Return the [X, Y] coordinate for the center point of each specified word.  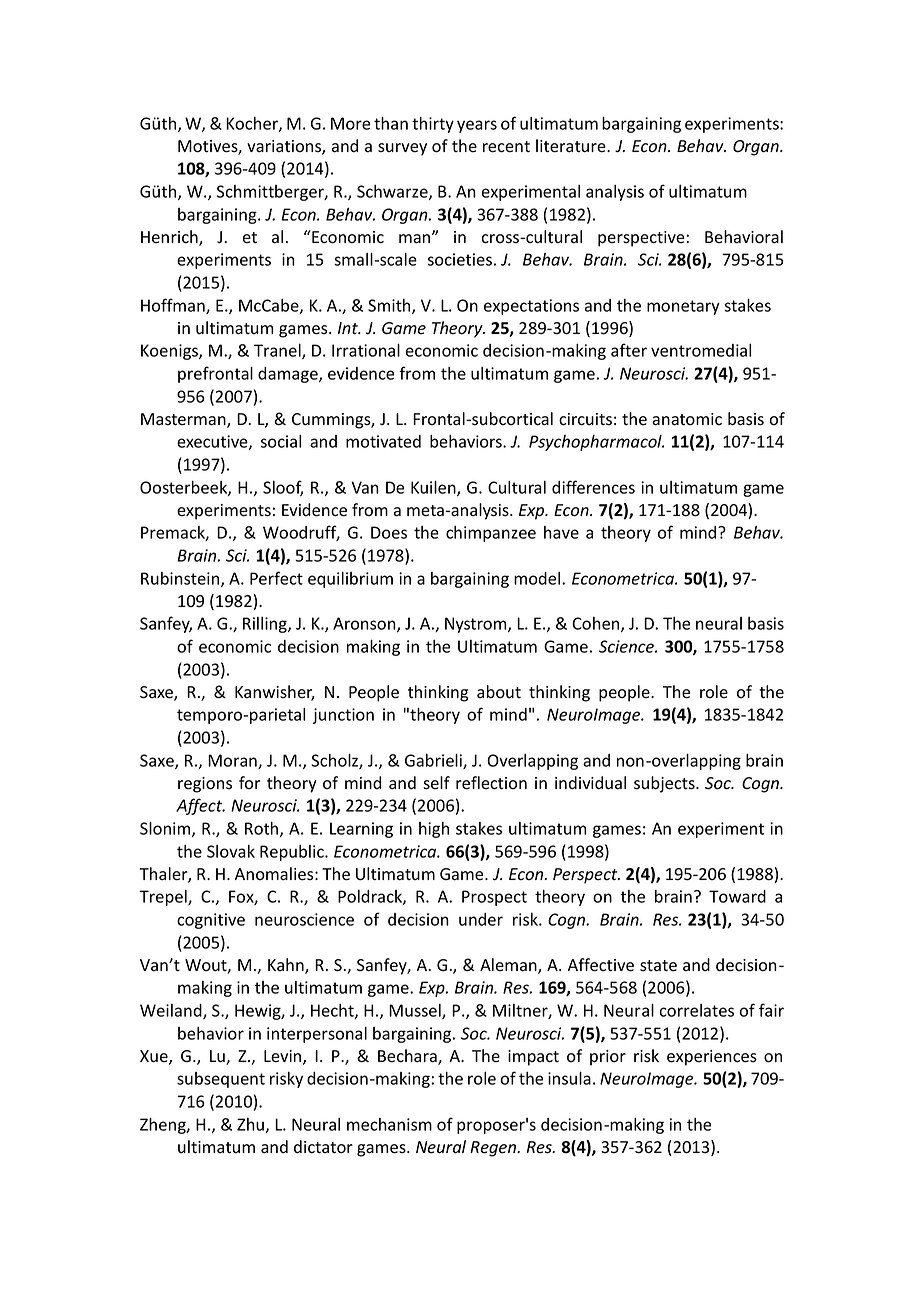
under [481, 919]
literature [572, 146]
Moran [233, 761]
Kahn [287, 966]
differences [593, 487]
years [477, 126]
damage [289, 375]
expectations [531, 307]
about [499, 692]
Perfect [276, 578]
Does [389, 532]
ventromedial [701, 350]
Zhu [251, 1125]
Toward [737, 896]
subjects [665, 784]
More [350, 123]
